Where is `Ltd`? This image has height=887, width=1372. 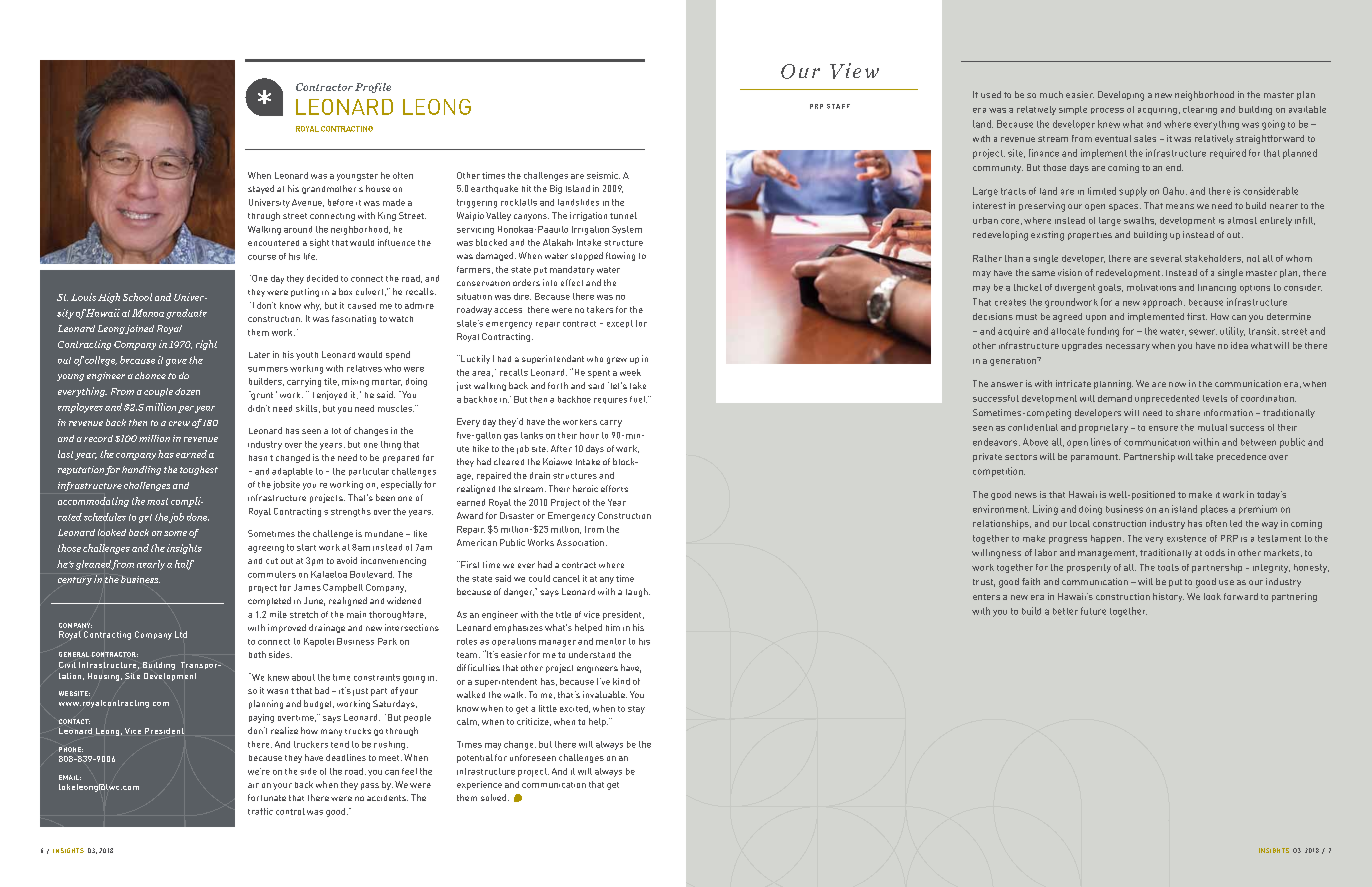 Ltd is located at coordinates (181, 634).
